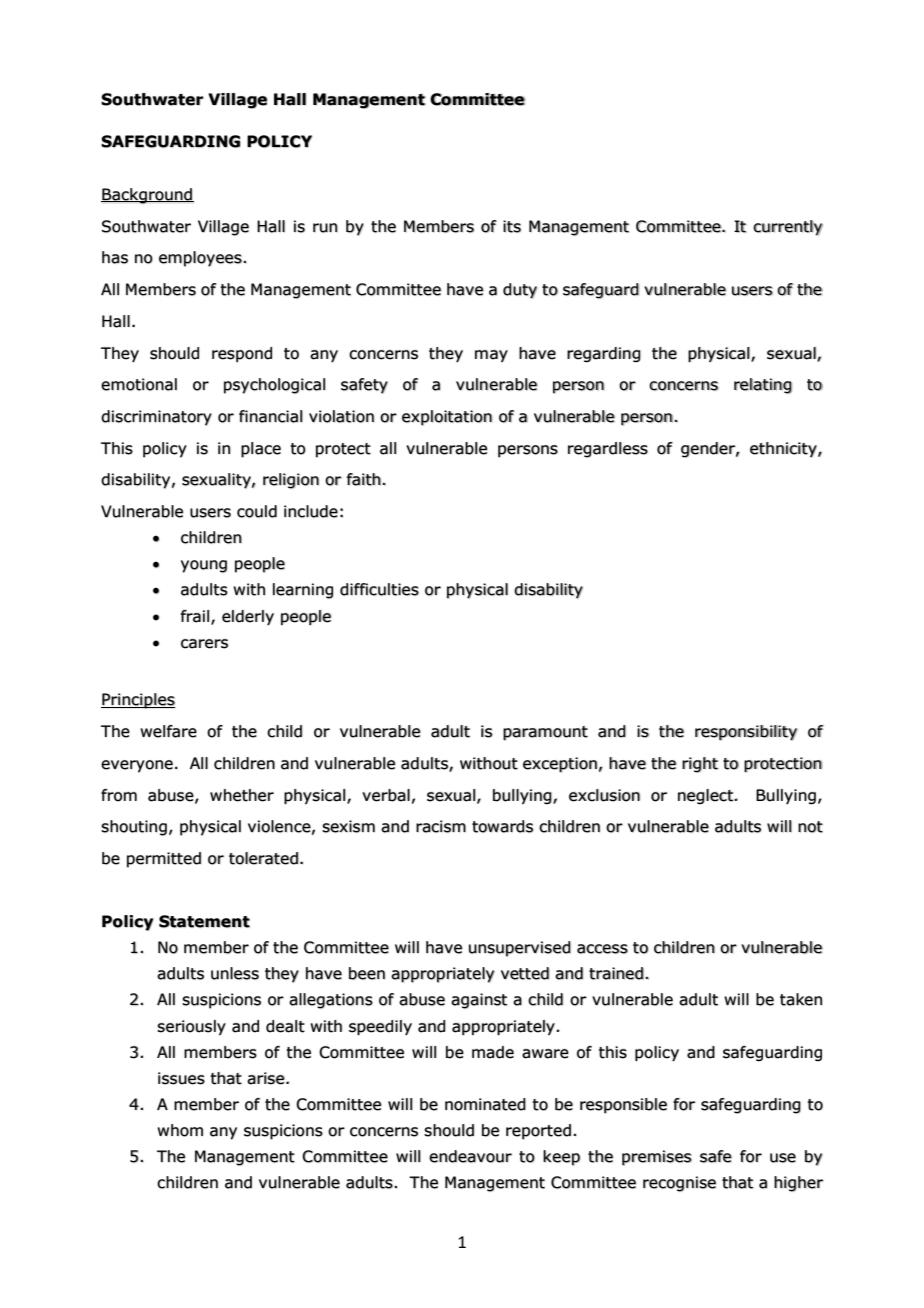  I want to click on Principles, so click(138, 701).
